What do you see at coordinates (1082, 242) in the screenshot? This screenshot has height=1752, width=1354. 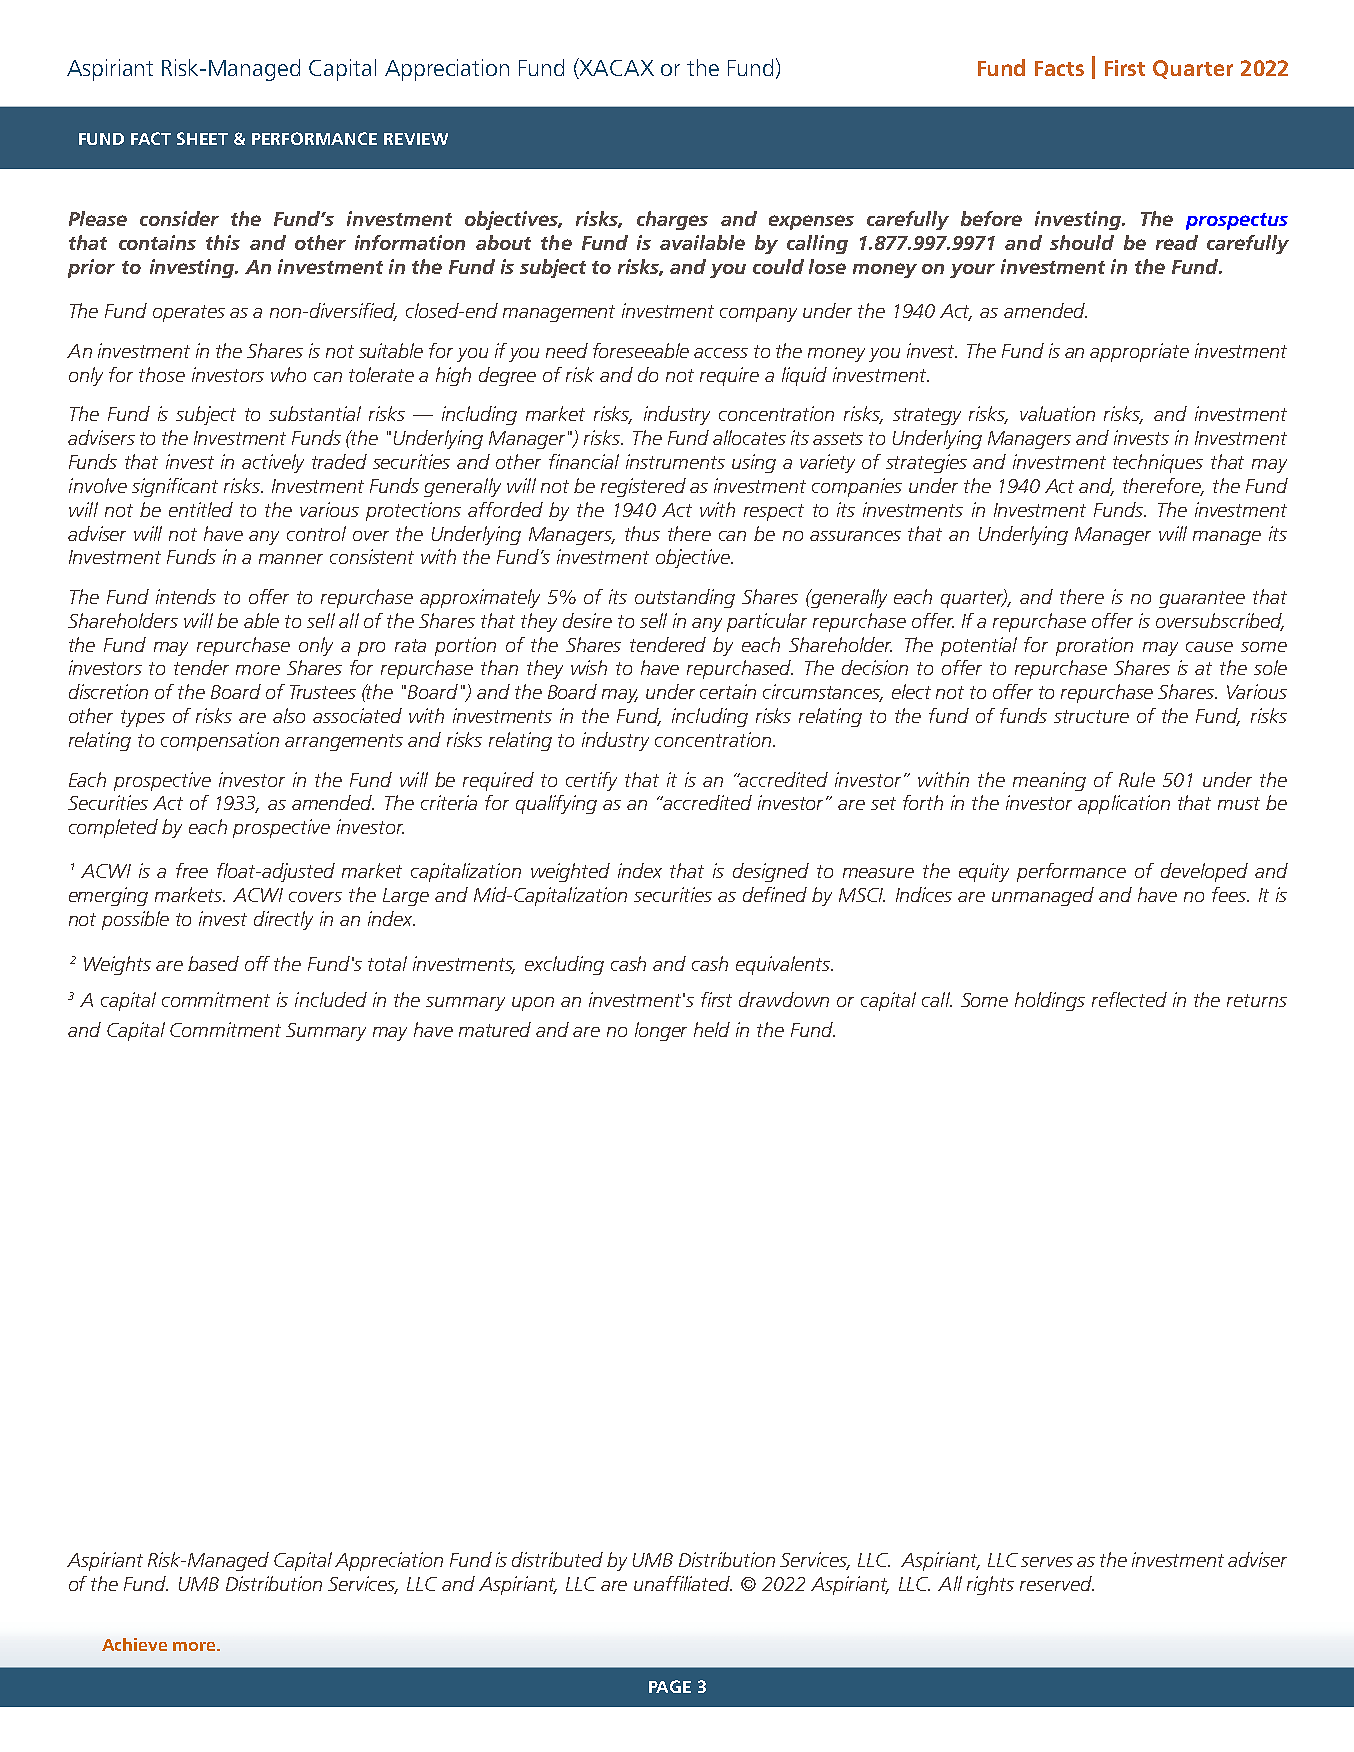 I see `should` at bounding box center [1082, 242].
